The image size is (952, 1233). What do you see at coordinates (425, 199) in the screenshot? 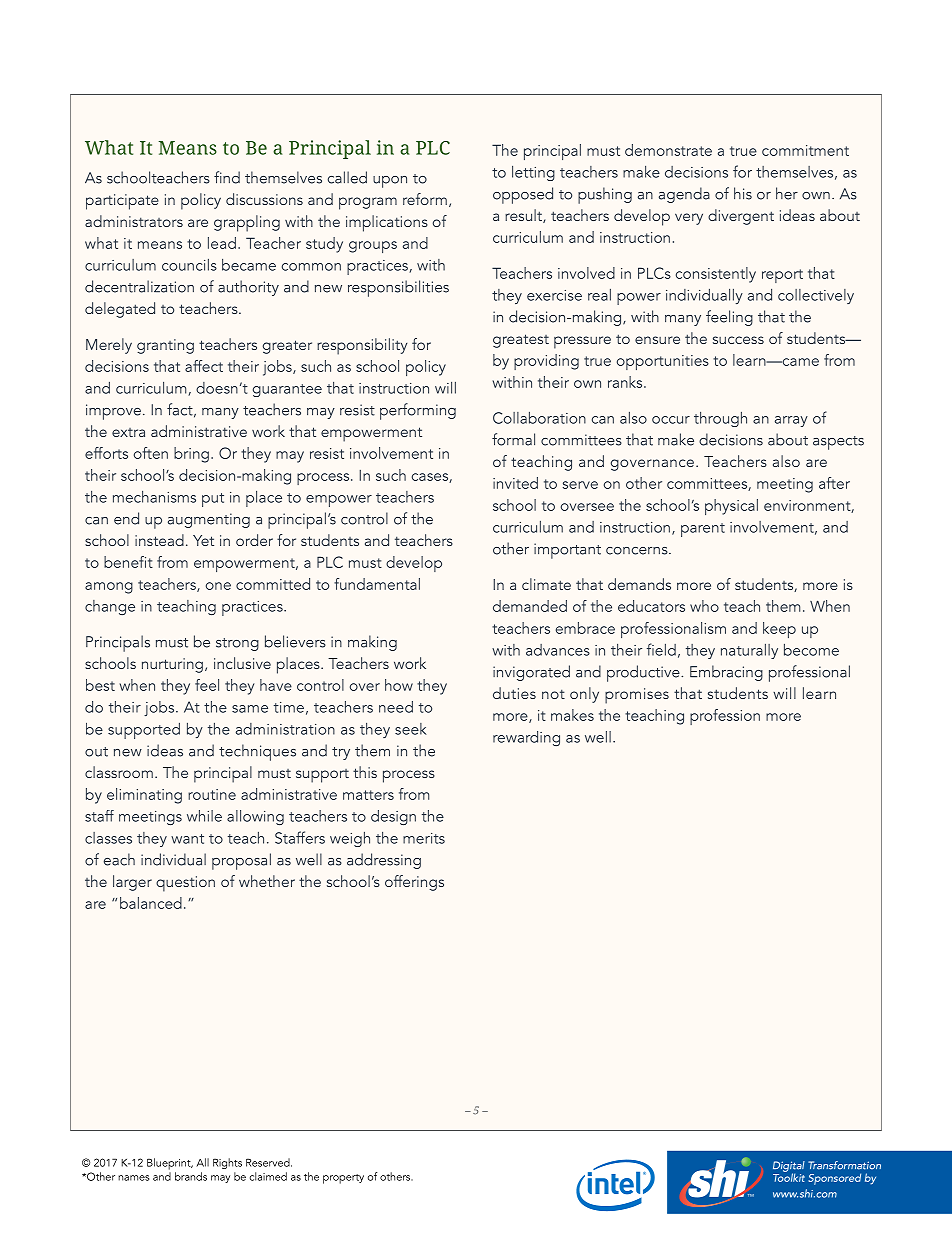
I see `reform` at bounding box center [425, 199].
